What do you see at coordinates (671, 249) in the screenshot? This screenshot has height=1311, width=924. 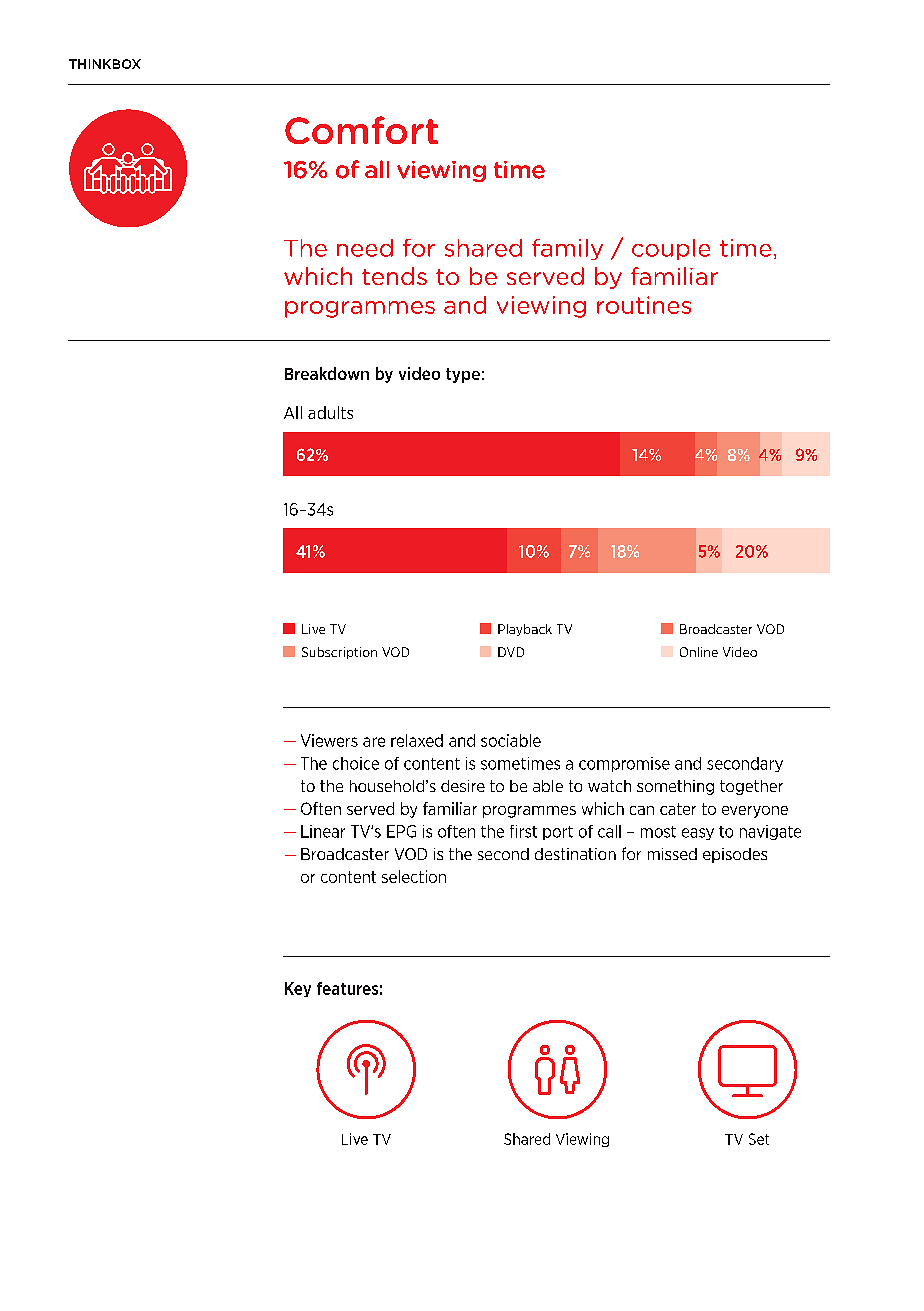 I see `couple` at bounding box center [671, 249].
